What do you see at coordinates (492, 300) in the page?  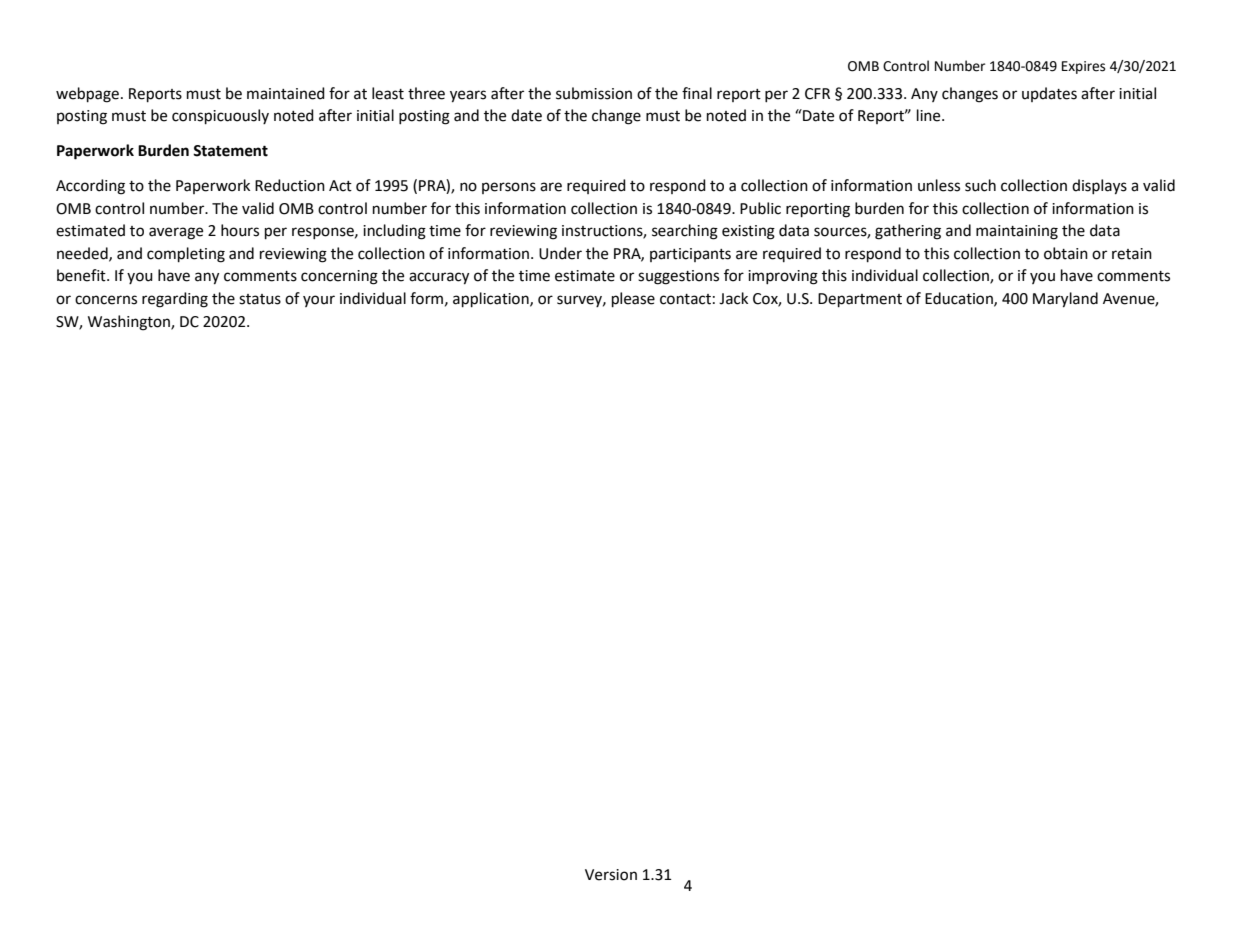 I see `application` at bounding box center [492, 300].
